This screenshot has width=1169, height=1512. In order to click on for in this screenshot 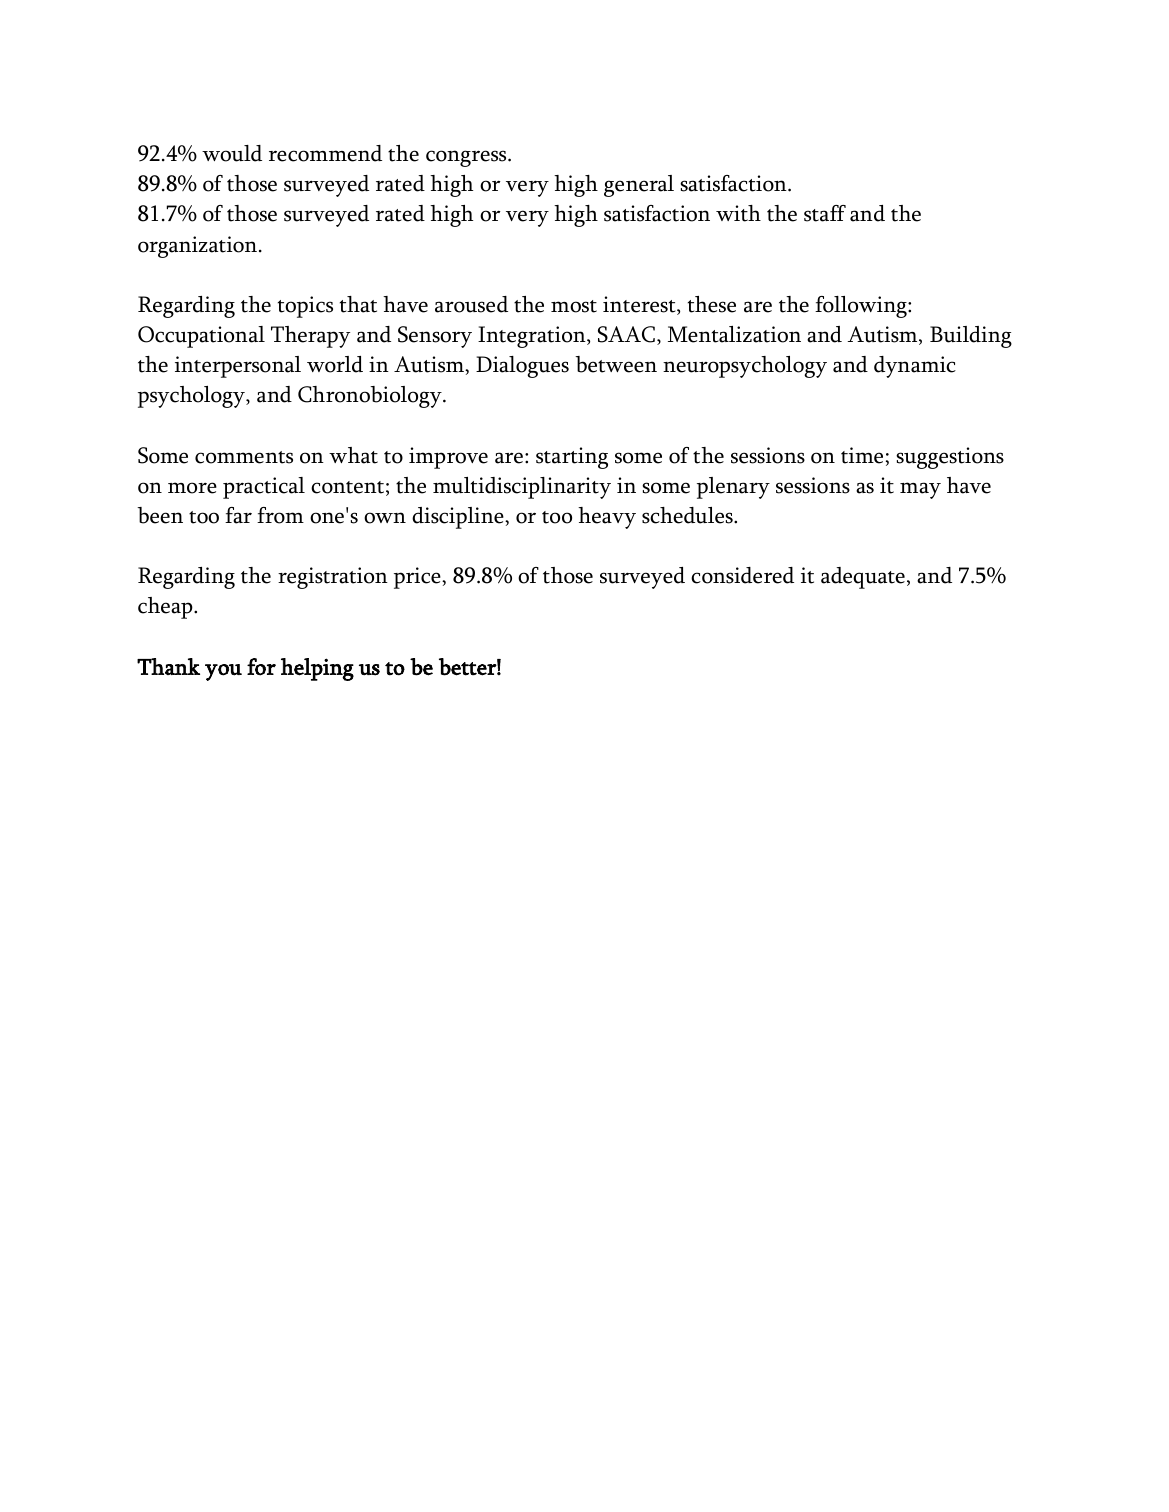, I will do `click(261, 667)`.
